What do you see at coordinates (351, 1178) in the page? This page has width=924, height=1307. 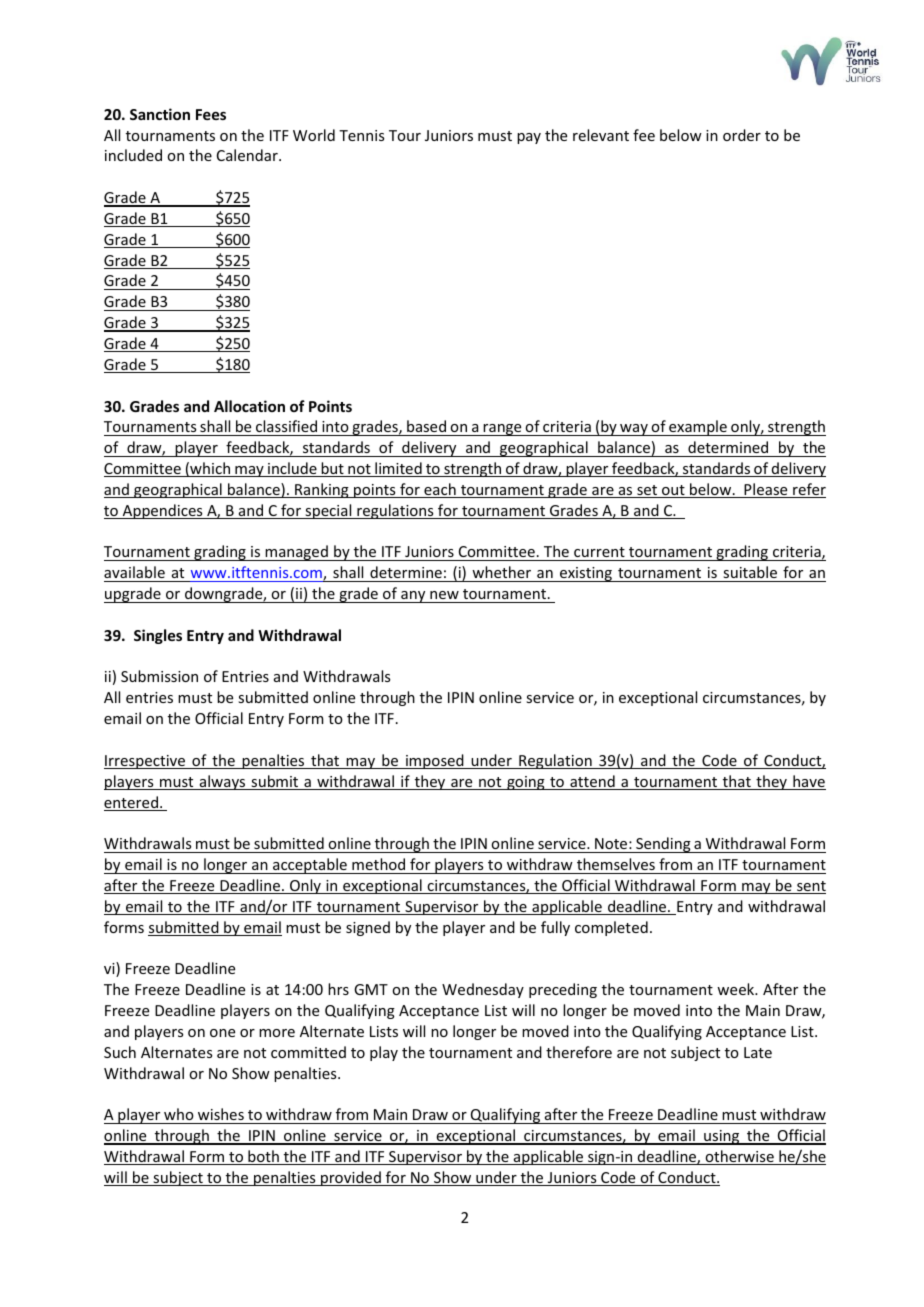 I see `provided` at bounding box center [351, 1178].
